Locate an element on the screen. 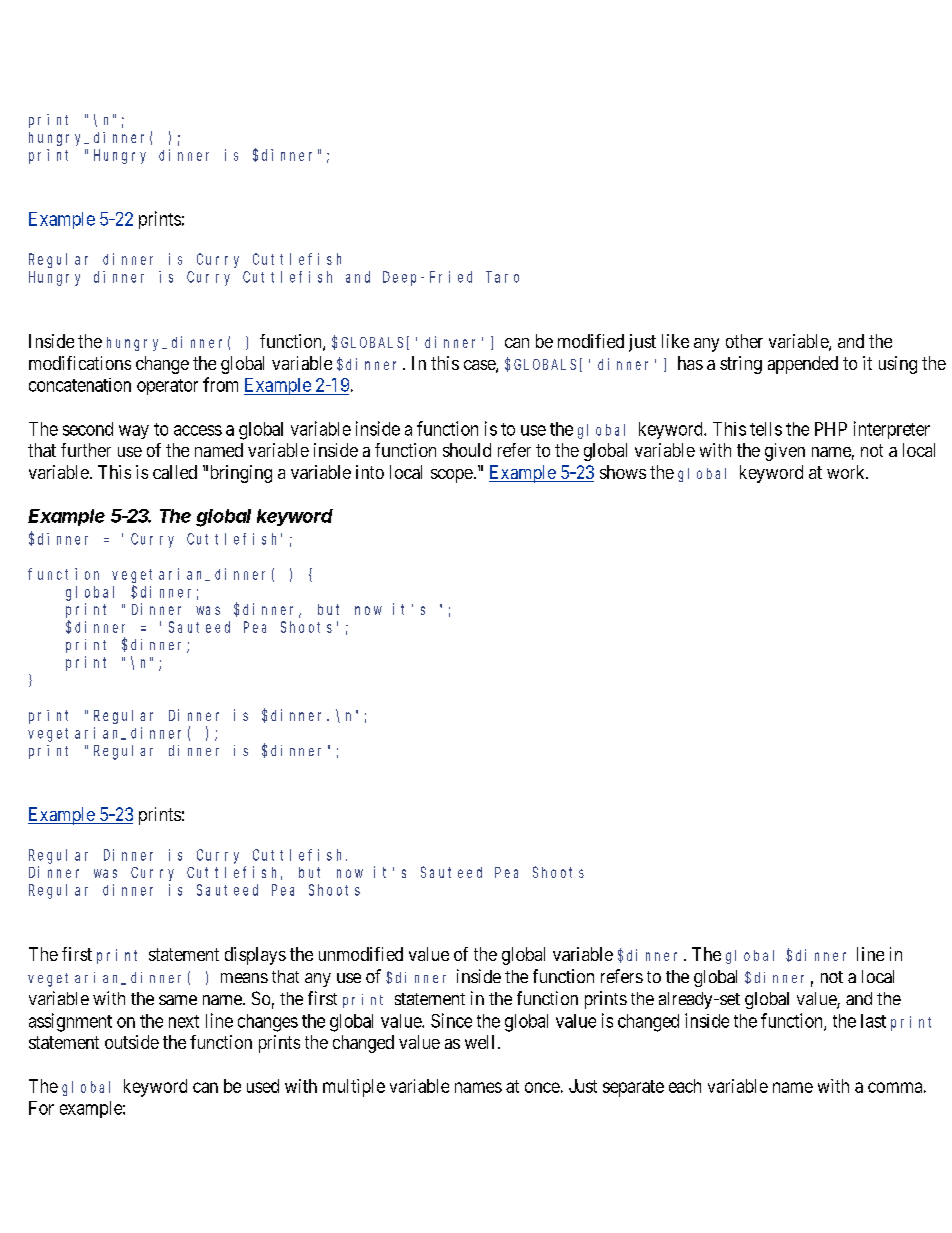  means is located at coordinates (244, 978).
